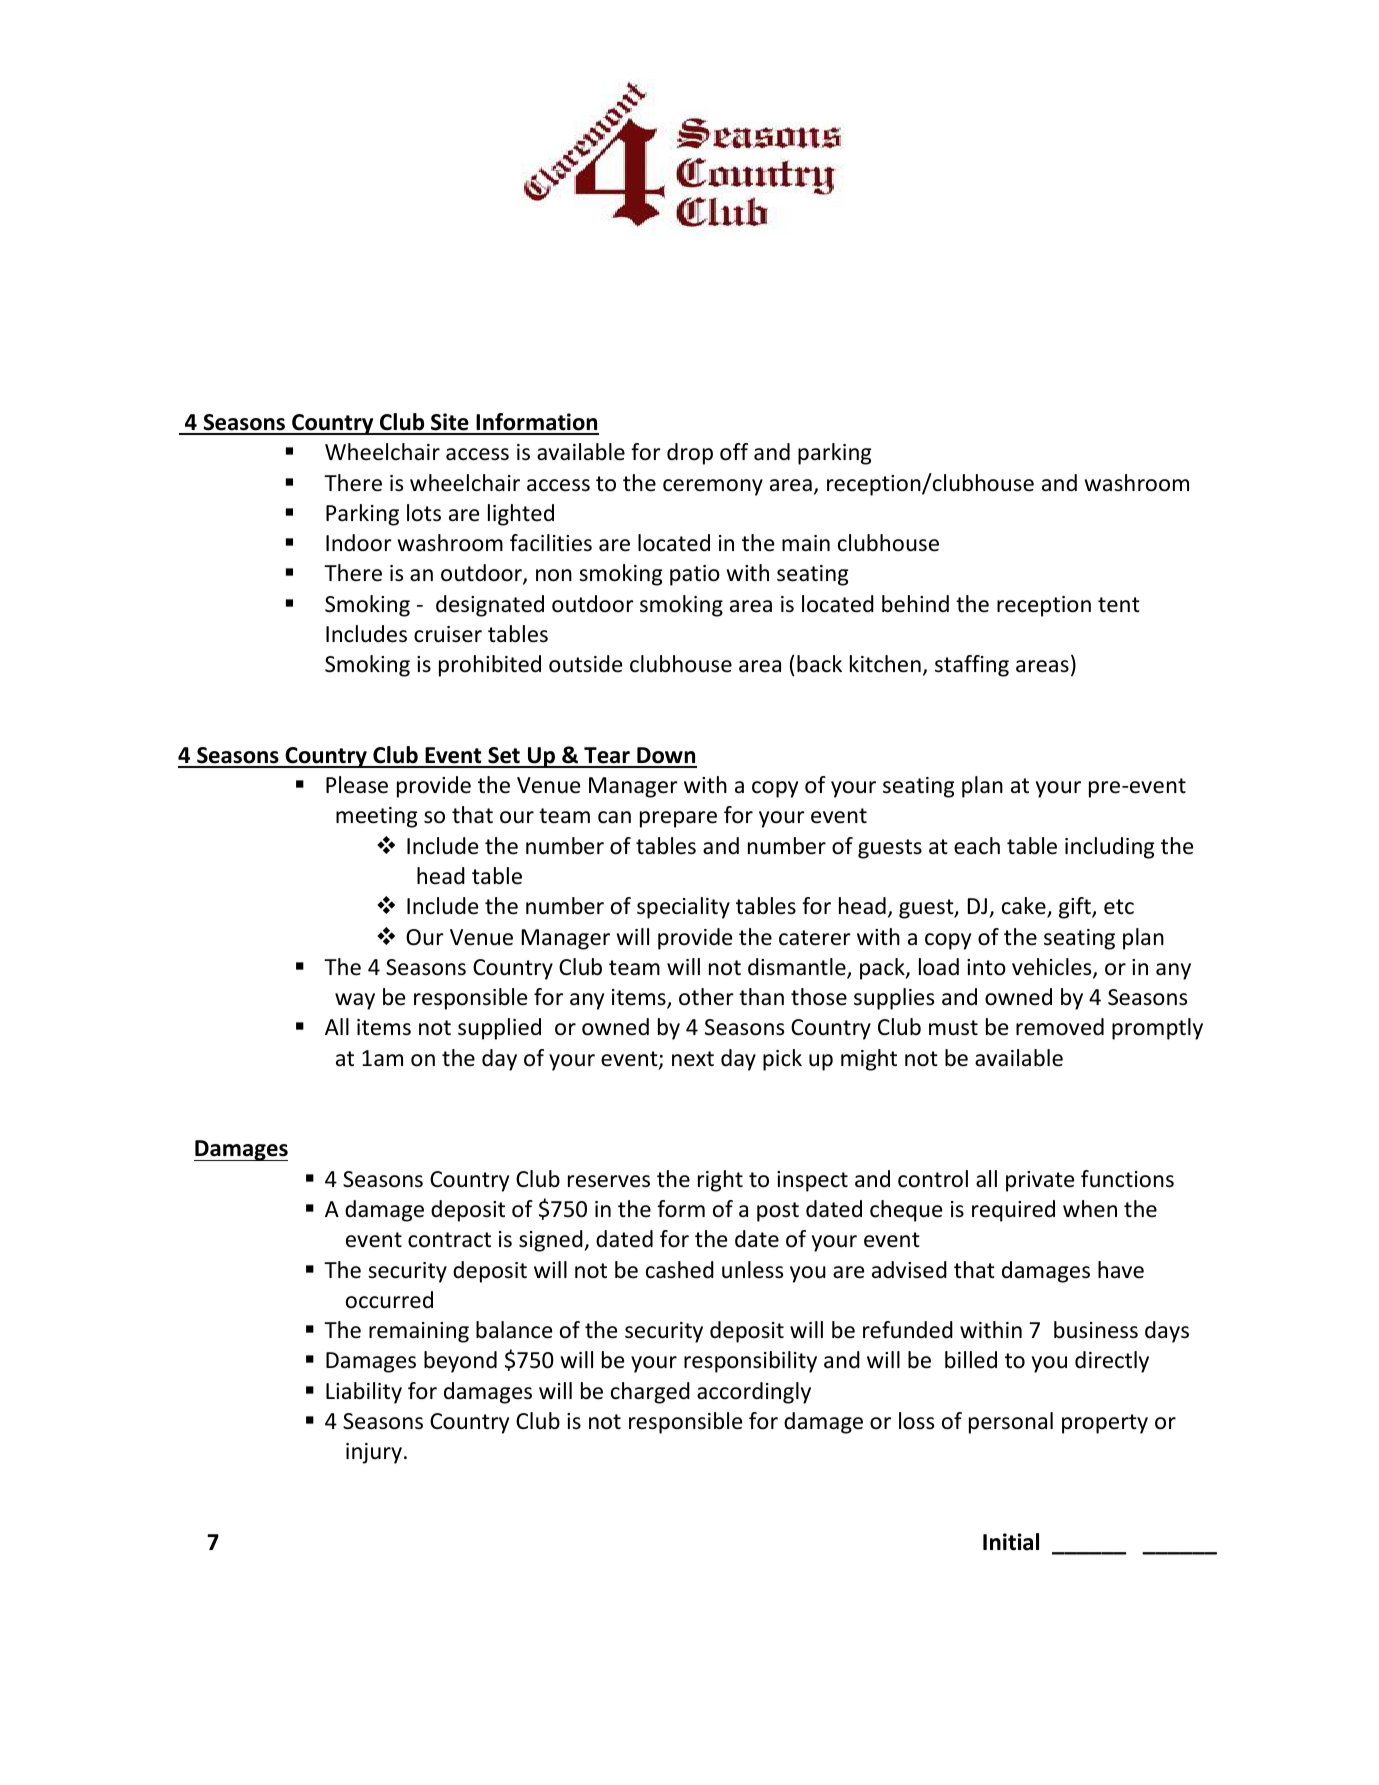  What do you see at coordinates (424, 513) in the document?
I see `lots` at bounding box center [424, 513].
